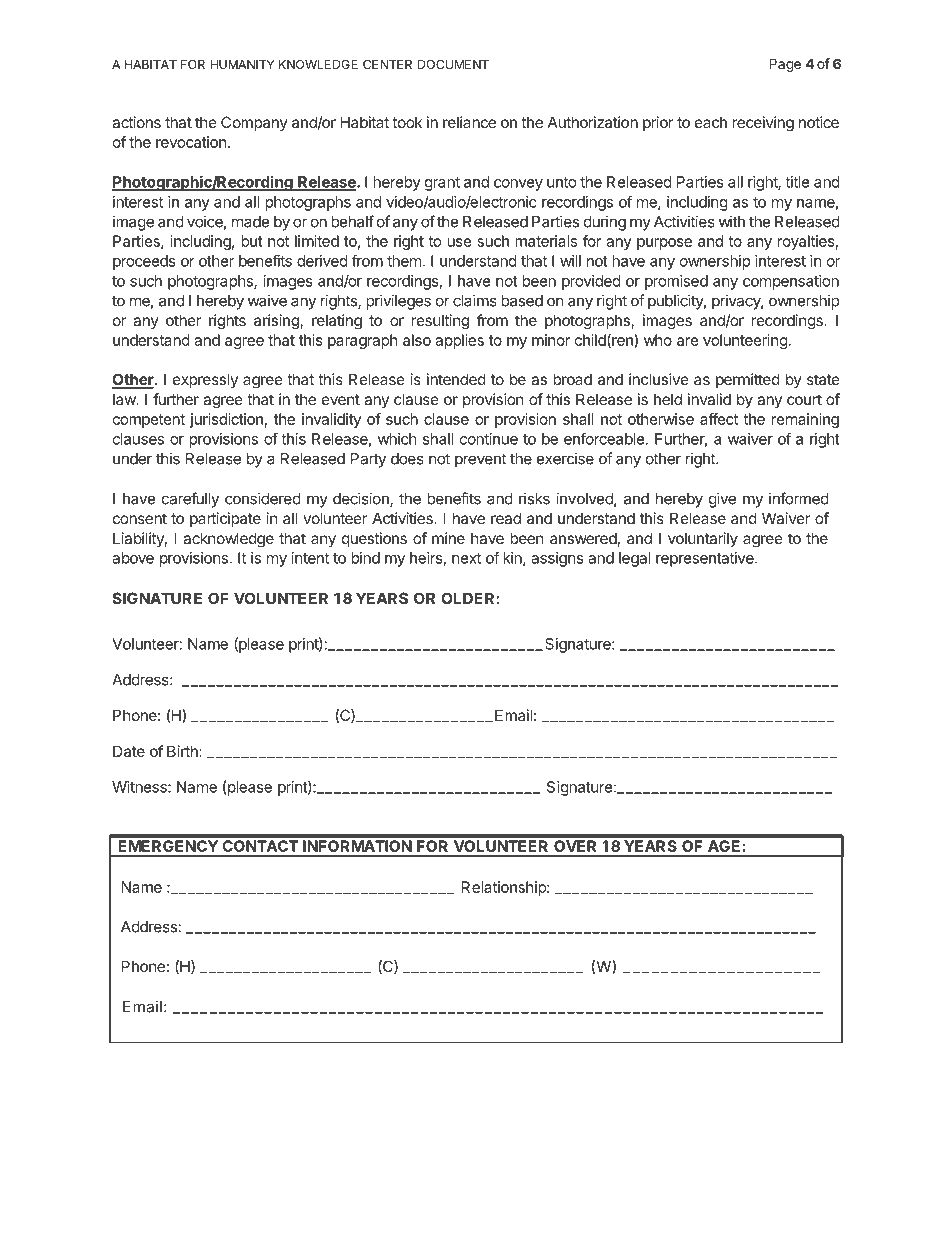  What do you see at coordinates (252, 241) in the screenshot?
I see `but` at bounding box center [252, 241].
